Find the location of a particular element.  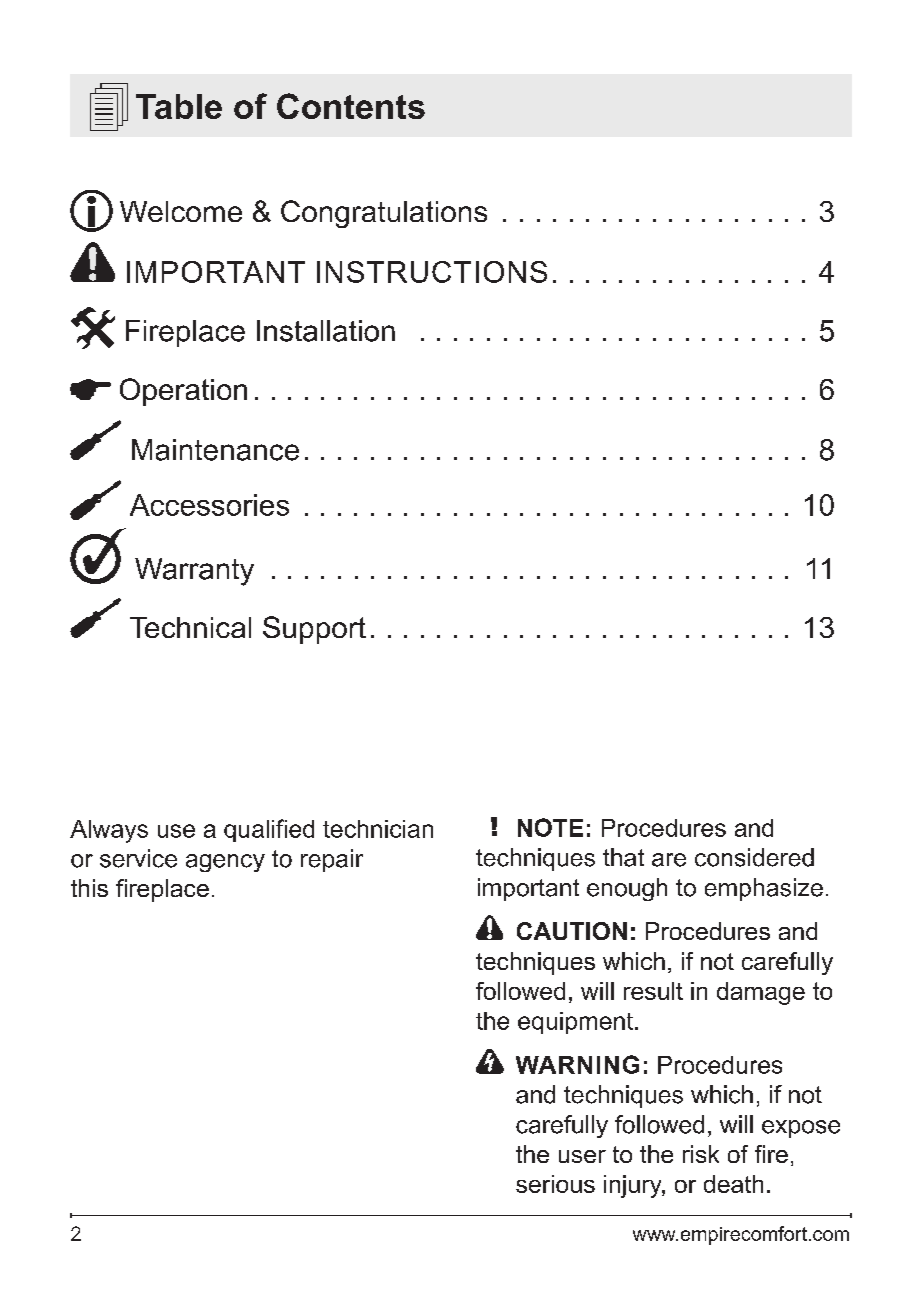

Always is located at coordinates (109, 831).
